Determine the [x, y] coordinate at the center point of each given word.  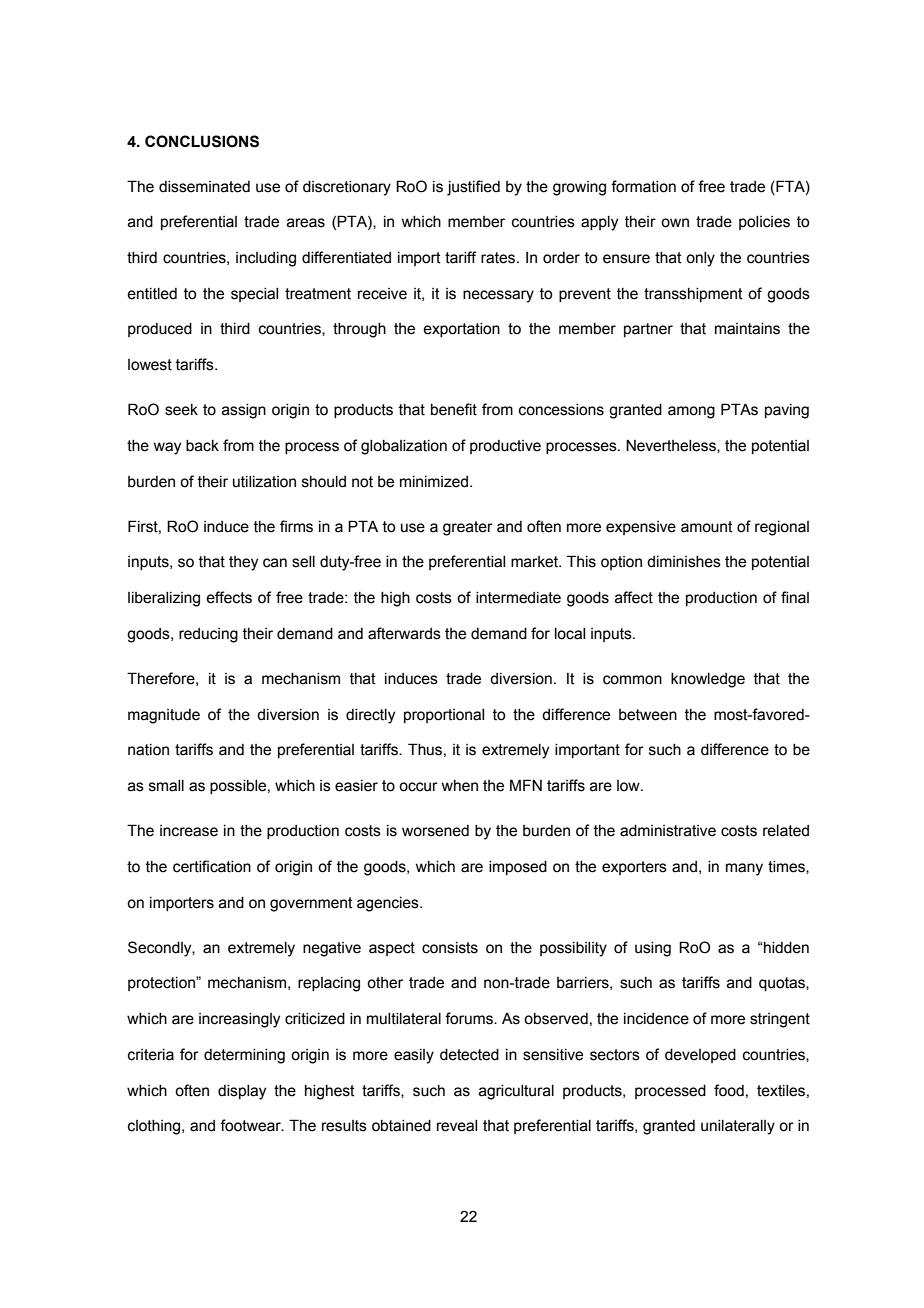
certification [212, 866]
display [242, 1092]
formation [643, 186]
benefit [454, 409]
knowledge [708, 680]
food [729, 1090]
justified [473, 188]
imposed [518, 868]
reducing [208, 635]
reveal [457, 1126]
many [744, 869]
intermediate [518, 598]
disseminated [204, 187]
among [691, 412]
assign [244, 411]
